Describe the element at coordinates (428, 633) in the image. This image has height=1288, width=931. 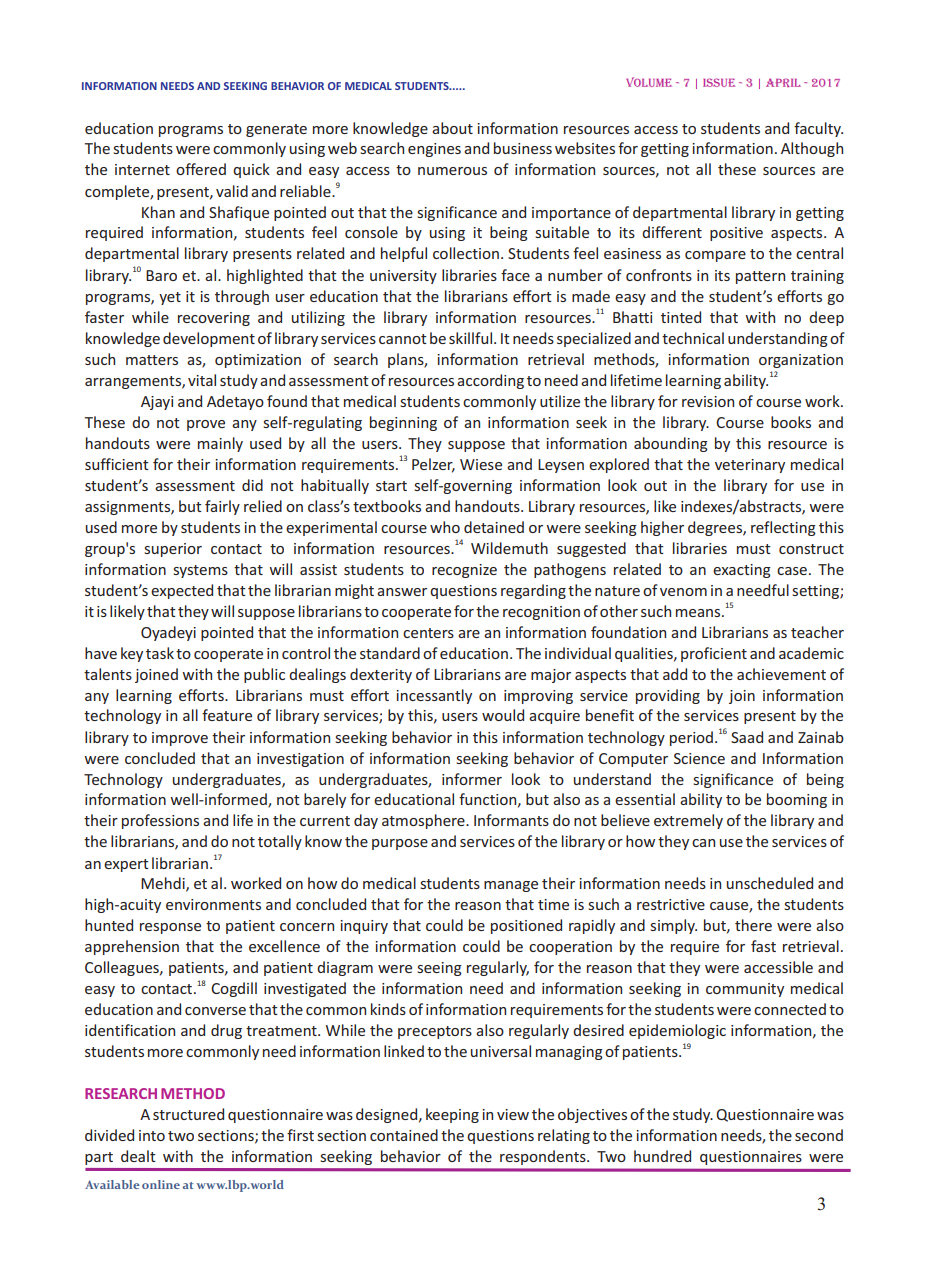
I see `centers` at that location.
